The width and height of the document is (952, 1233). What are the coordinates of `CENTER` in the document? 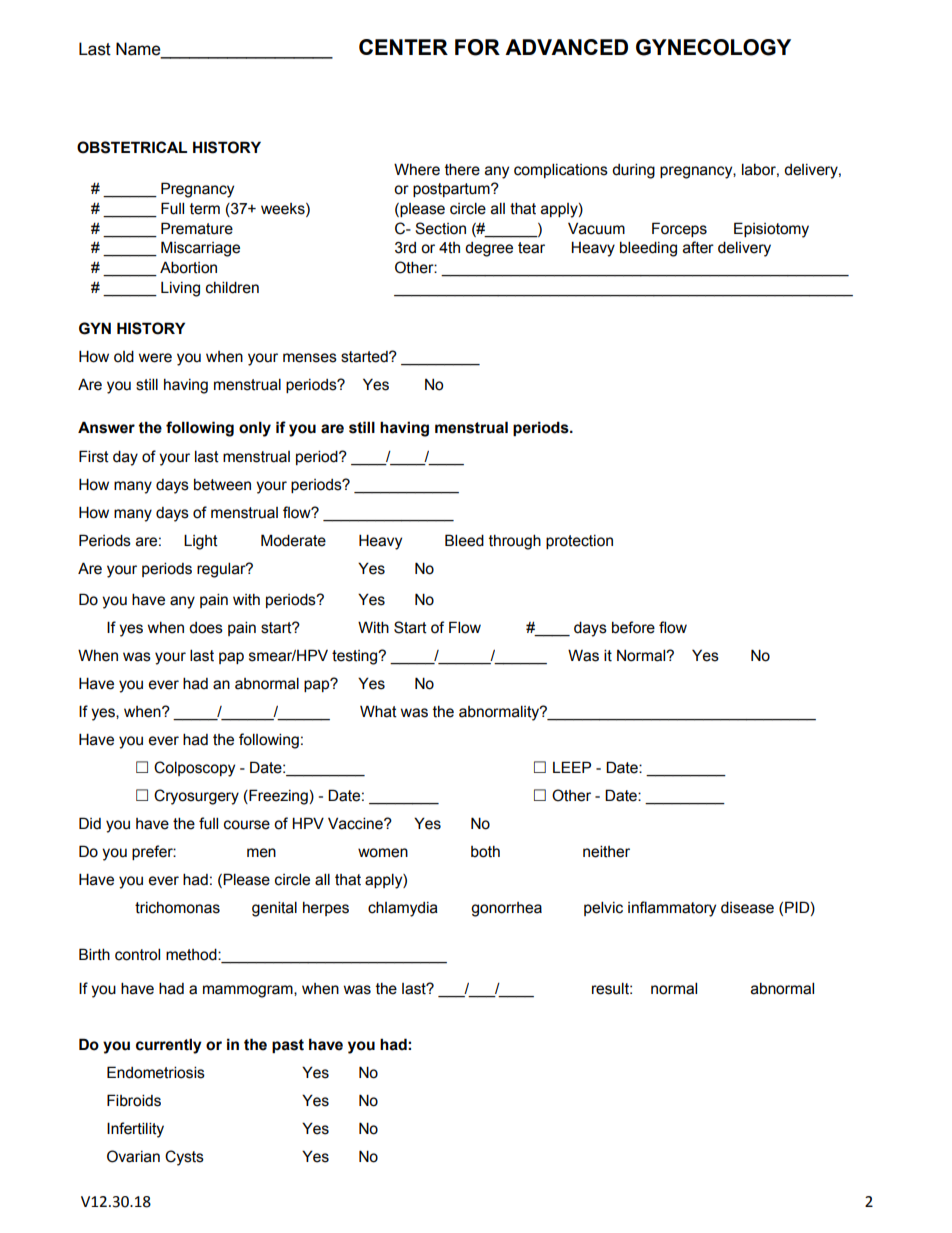 It's located at (403, 47).
